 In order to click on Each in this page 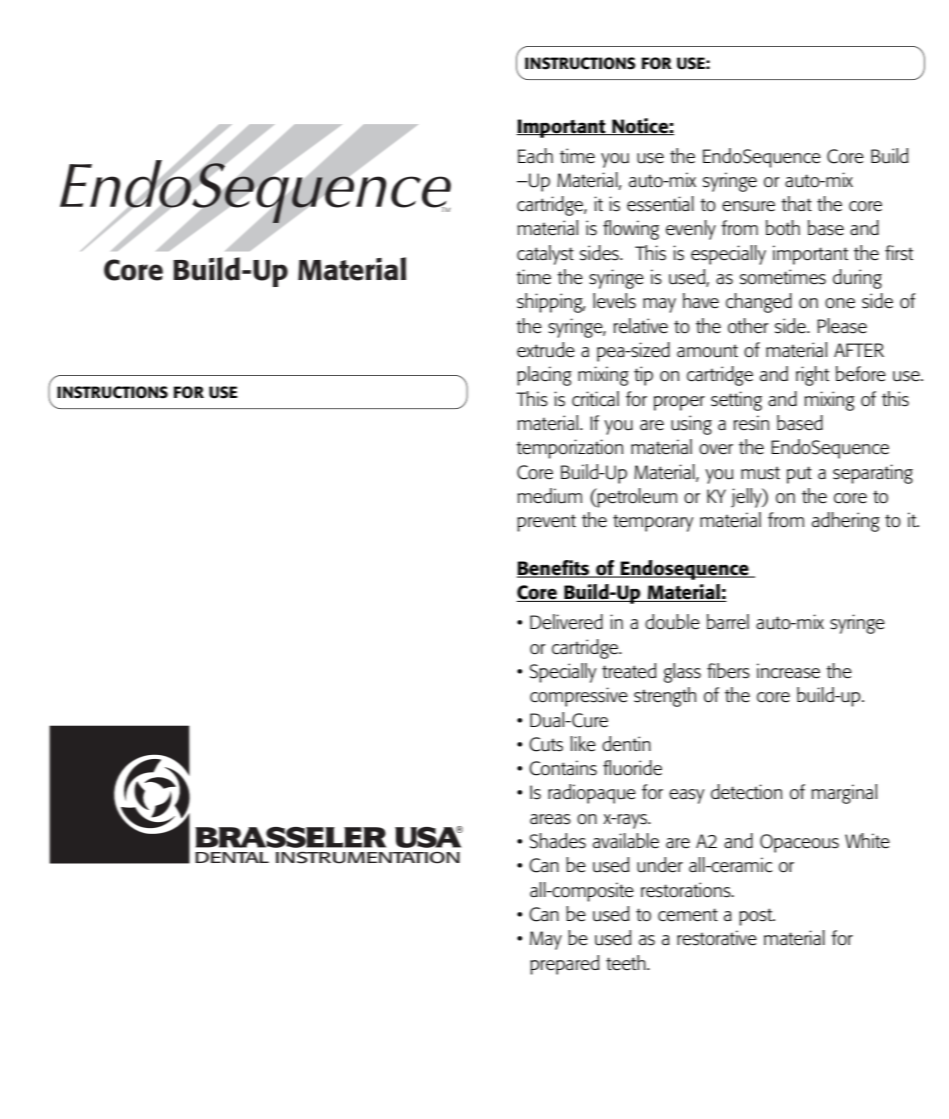, I will do `click(535, 156)`.
